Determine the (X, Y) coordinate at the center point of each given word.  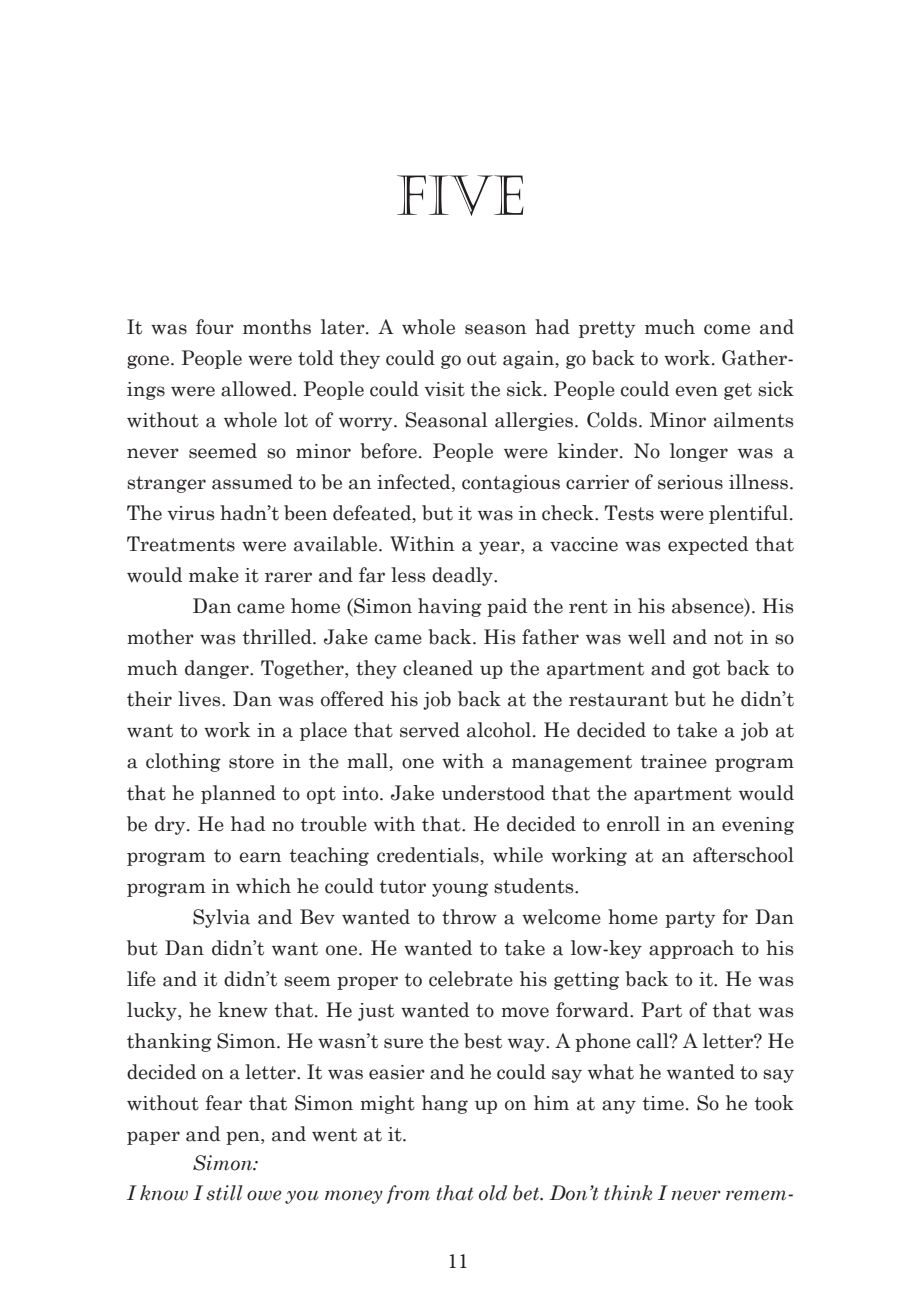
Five (460, 195)
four (215, 327)
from (408, 1194)
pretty (607, 329)
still (225, 1193)
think (628, 1193)
